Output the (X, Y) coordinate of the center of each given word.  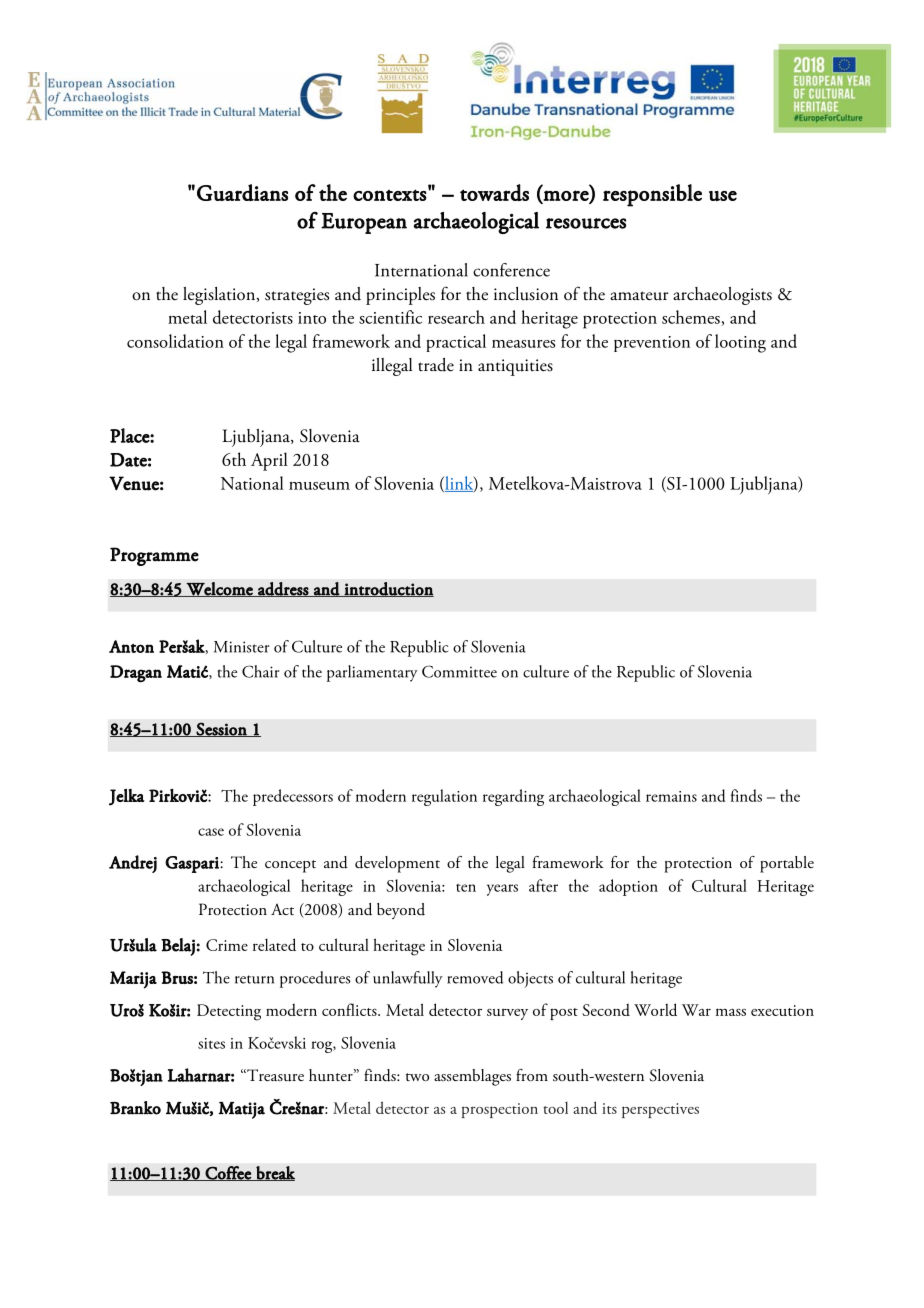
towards (494, 192)
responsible (652, 195)
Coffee (228, 1173)
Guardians (242, 192)
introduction (388, 589)
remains (671, 796)
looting (740, 343)
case (211, 832)
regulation (444, 797)
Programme (154, 556)
